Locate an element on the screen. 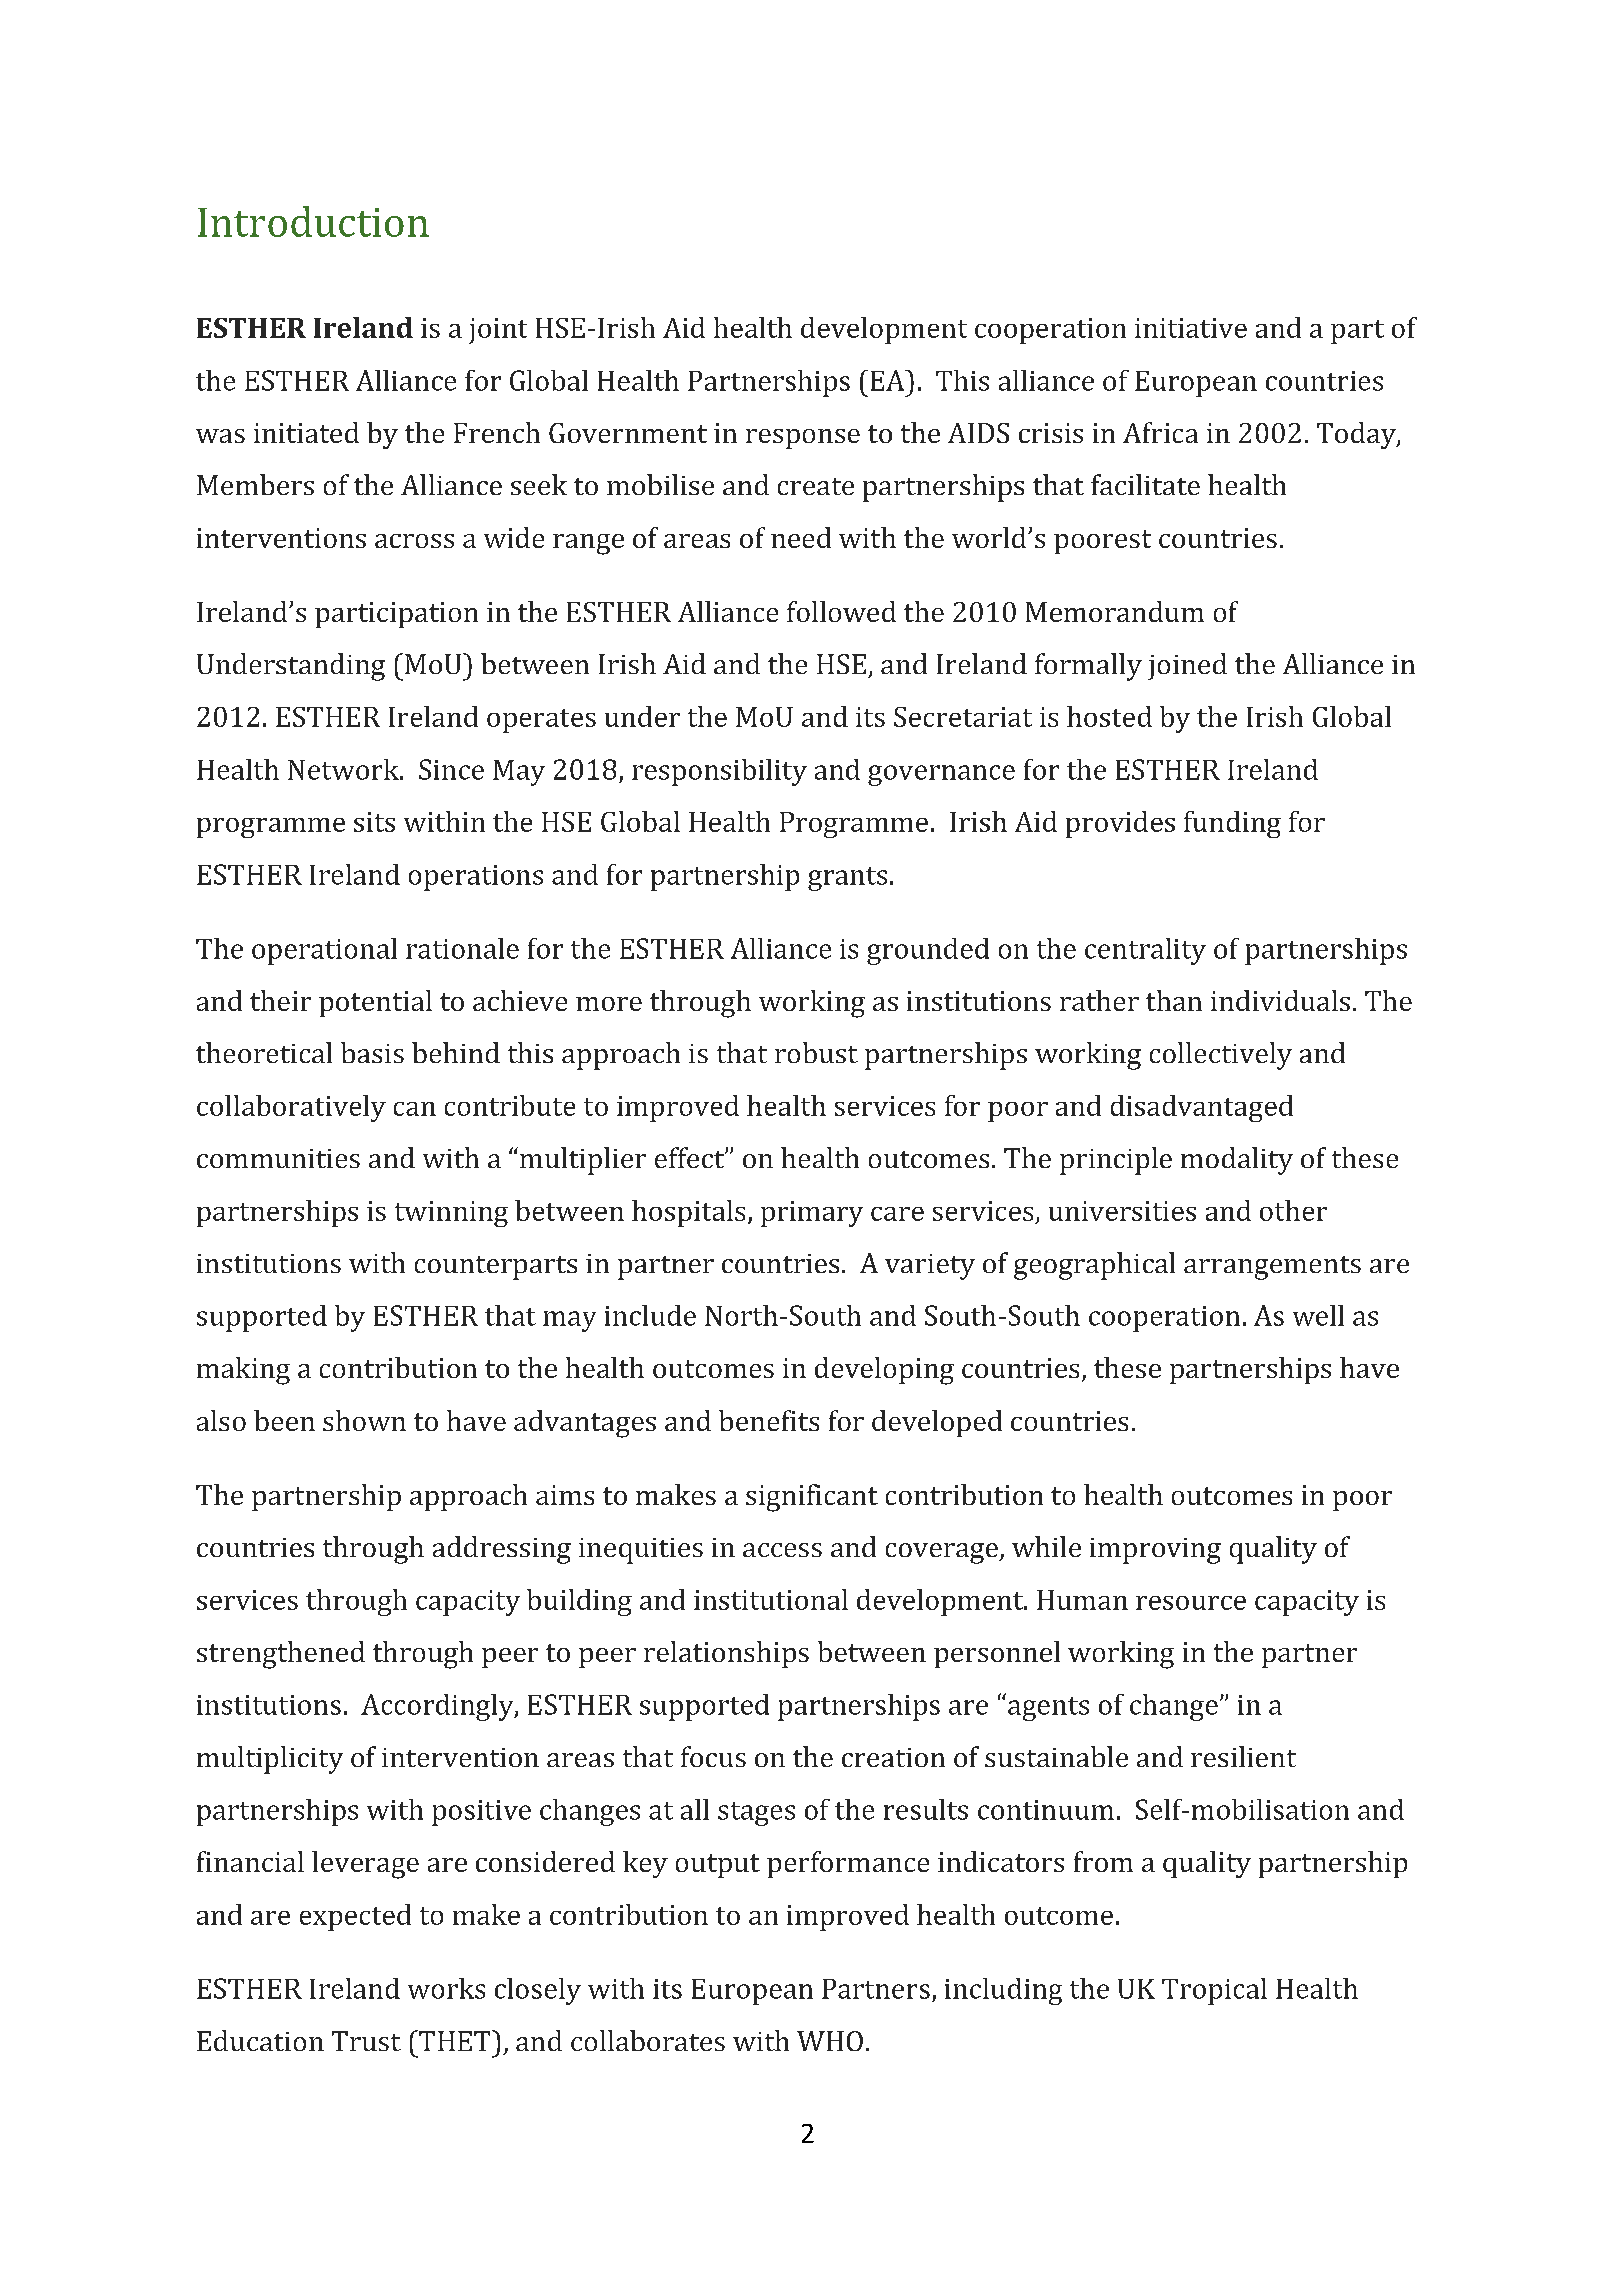  benefits is located at coordinates (769, 1420).
